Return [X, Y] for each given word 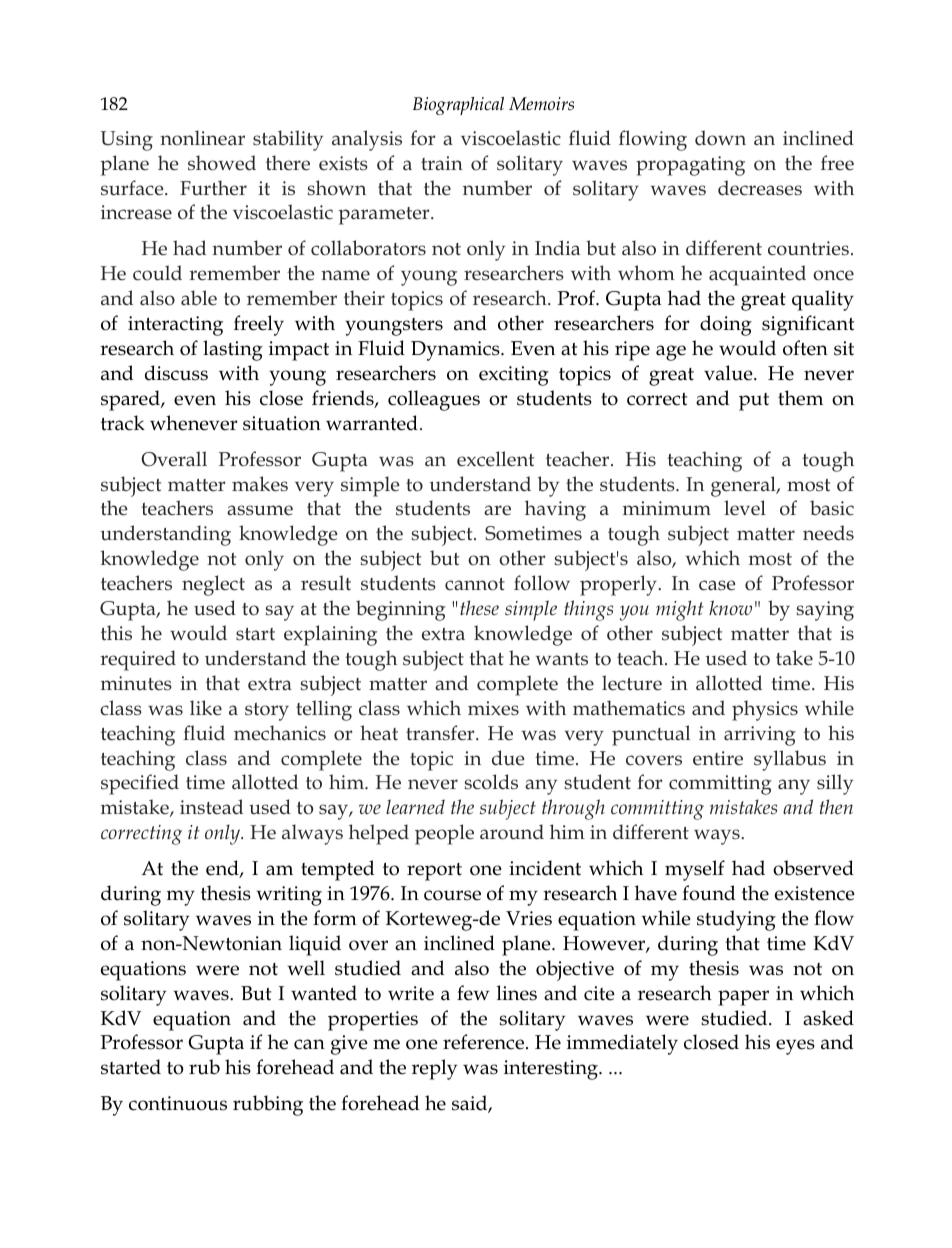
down [720, 138]
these [479, 608]
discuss [176, 373]
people [444, 834]
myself [695, 870]
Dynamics [456, 351]
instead [211, 807]
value [729, 373]
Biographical [458, 106]
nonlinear [202, 138]
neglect [213, 585]
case [717, 585]
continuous [178, 1103]
